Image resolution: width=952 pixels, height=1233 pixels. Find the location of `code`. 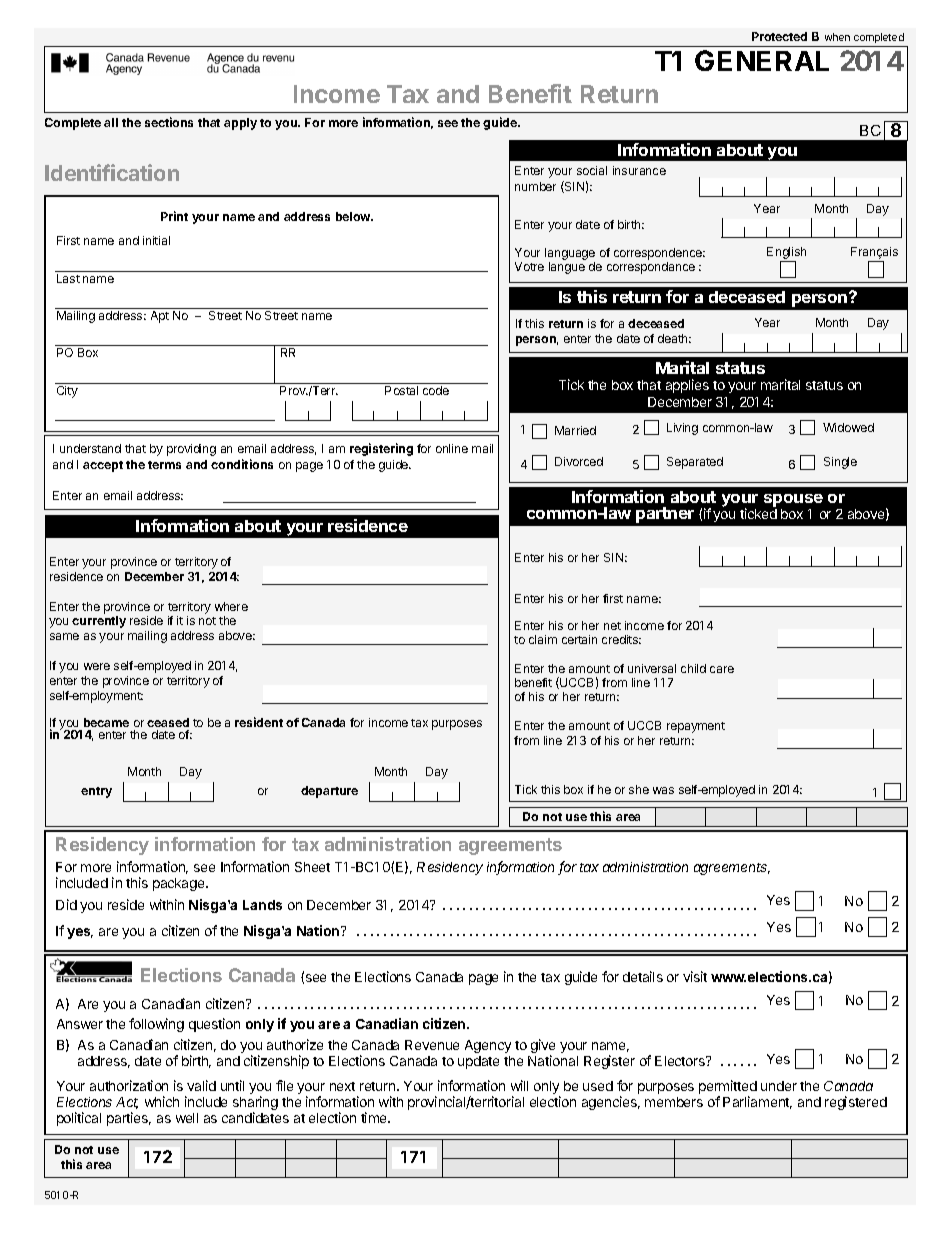

code is located at coordinates (436, 390).
